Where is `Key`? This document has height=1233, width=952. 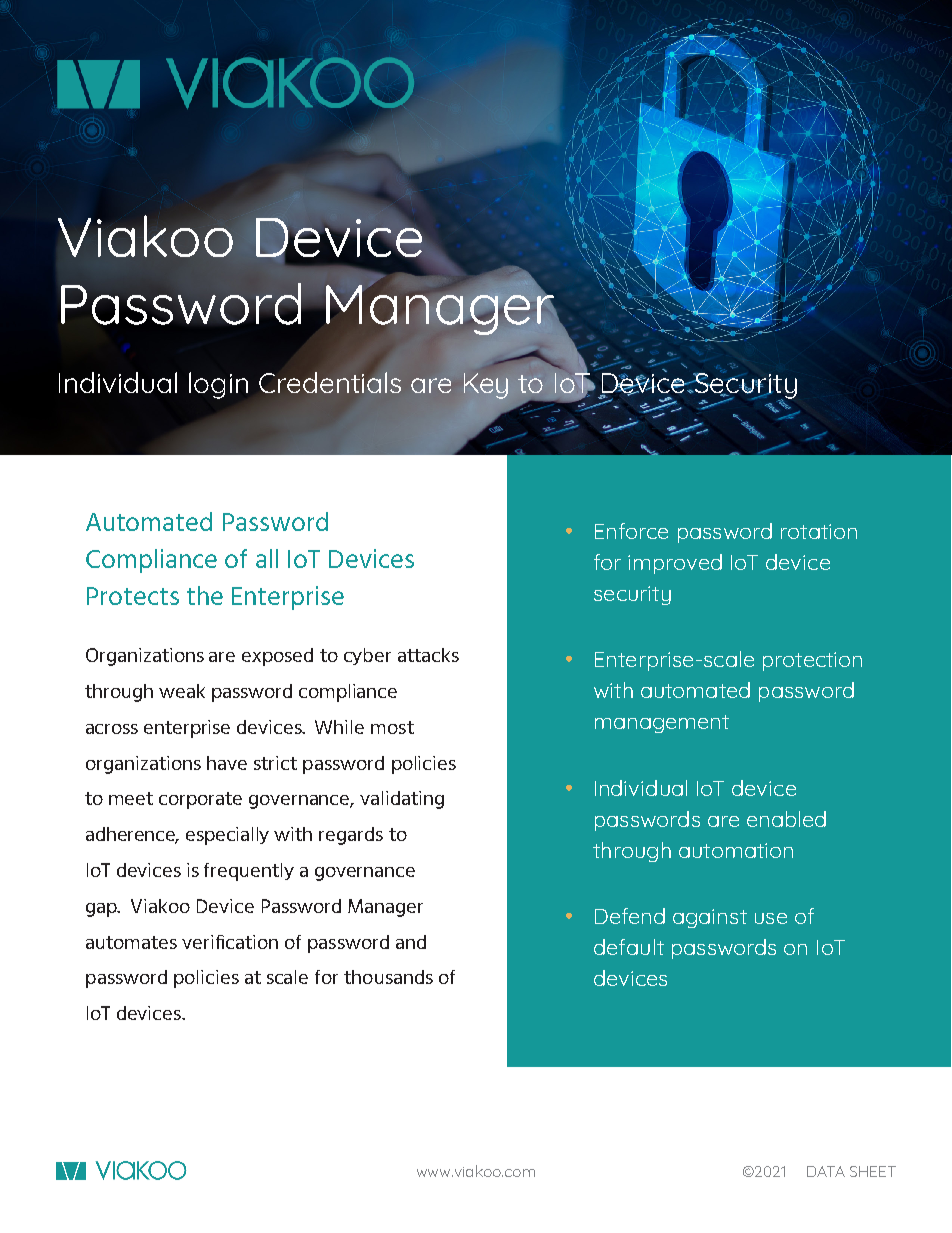
Key is located at coordinates (486, 386).
